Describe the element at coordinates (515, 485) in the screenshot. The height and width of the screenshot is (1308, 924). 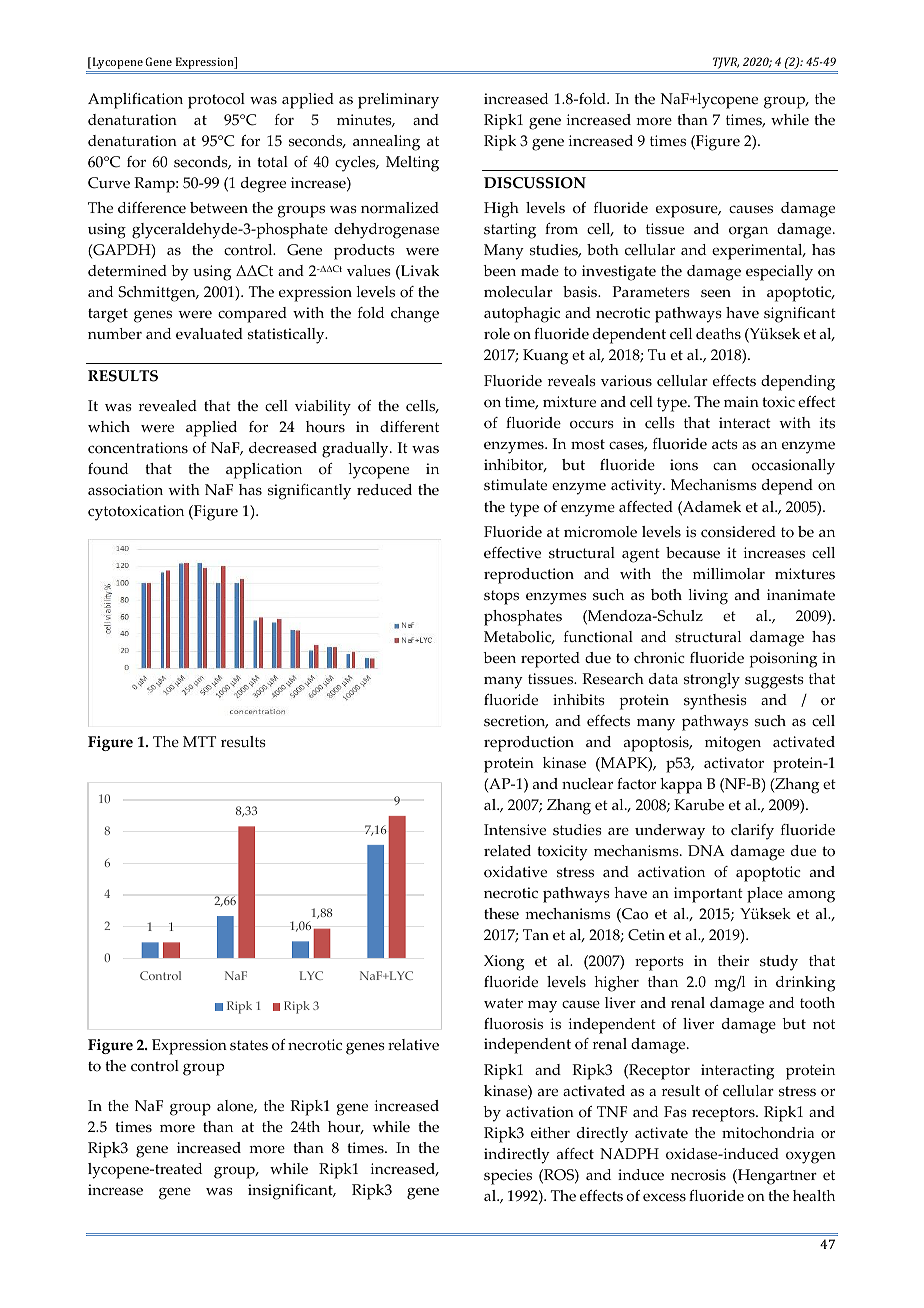
I see `stimulate` at that location.
